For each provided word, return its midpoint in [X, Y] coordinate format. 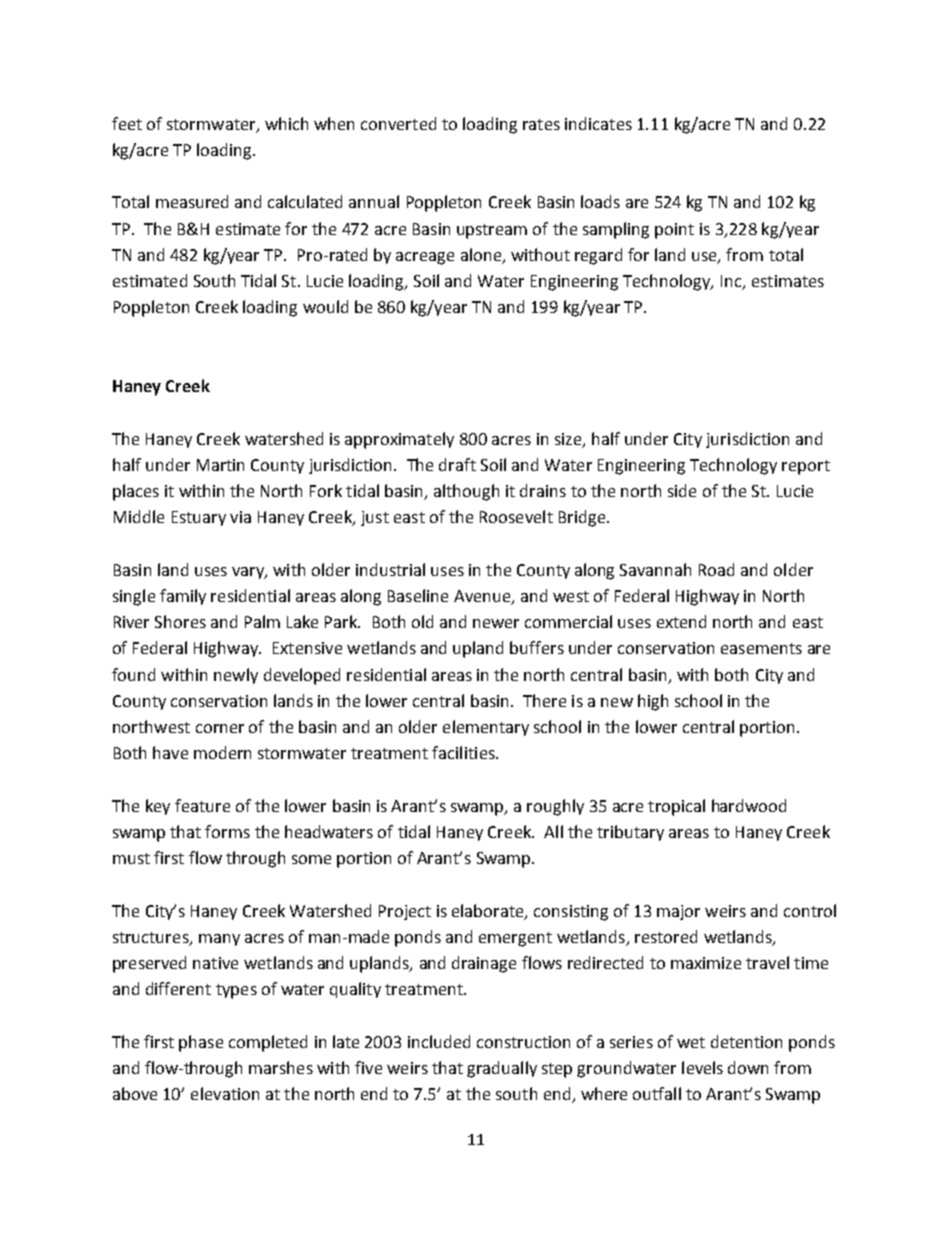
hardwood [749, 805]
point [674, 231]
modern [222, 752]
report [806, 467]
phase [201, 1043]
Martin [220, 465]
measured [192, 201]
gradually [502, 1069]
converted [398, 123]
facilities [464, 752]
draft [457, 464]
